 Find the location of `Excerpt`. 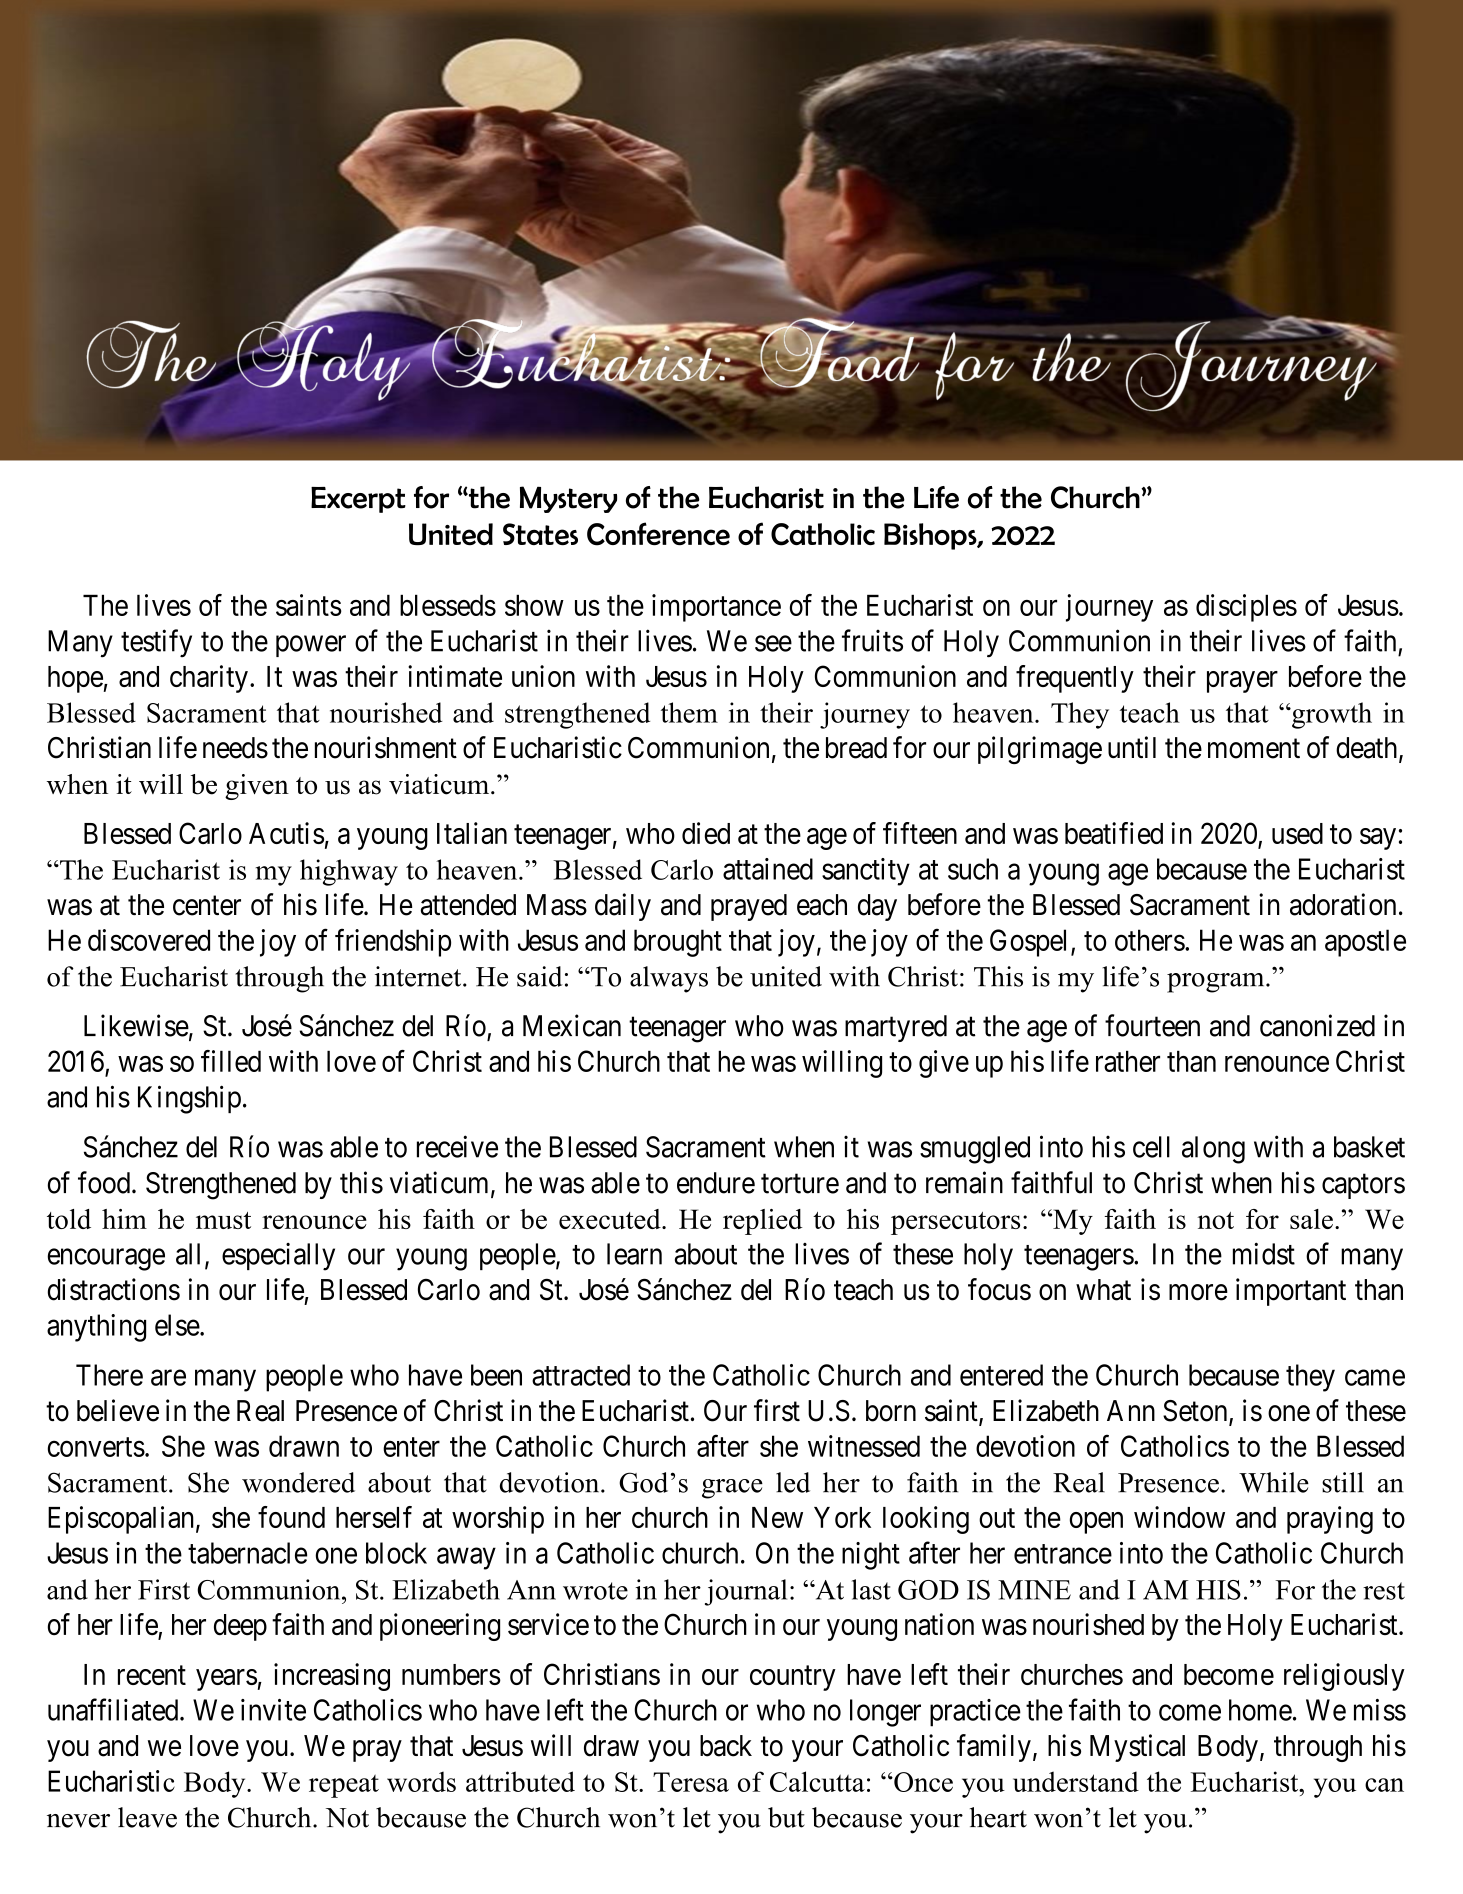

Excerpt is located at coordinates (358, 500).
